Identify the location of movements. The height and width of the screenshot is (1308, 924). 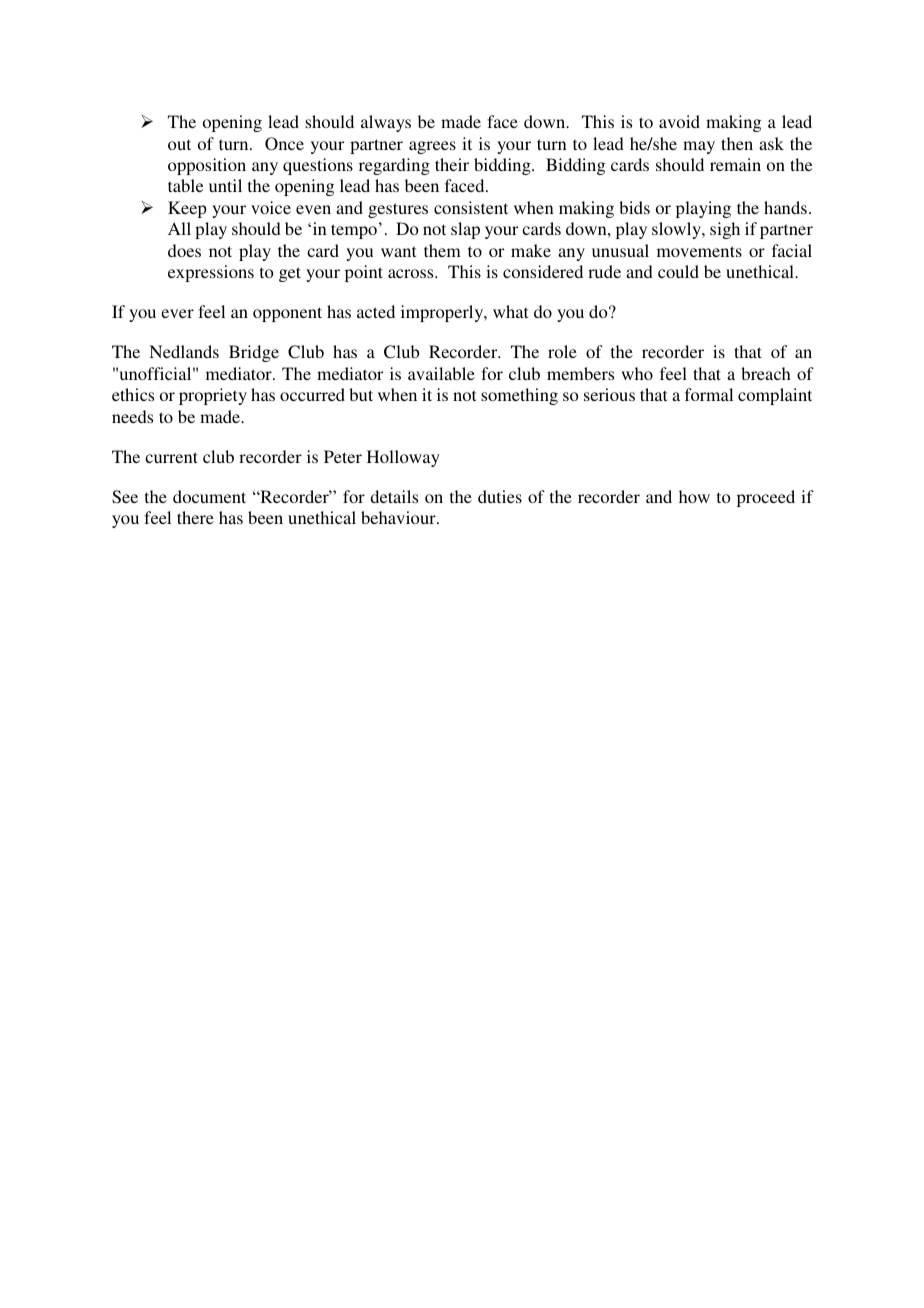
(699, 251).
